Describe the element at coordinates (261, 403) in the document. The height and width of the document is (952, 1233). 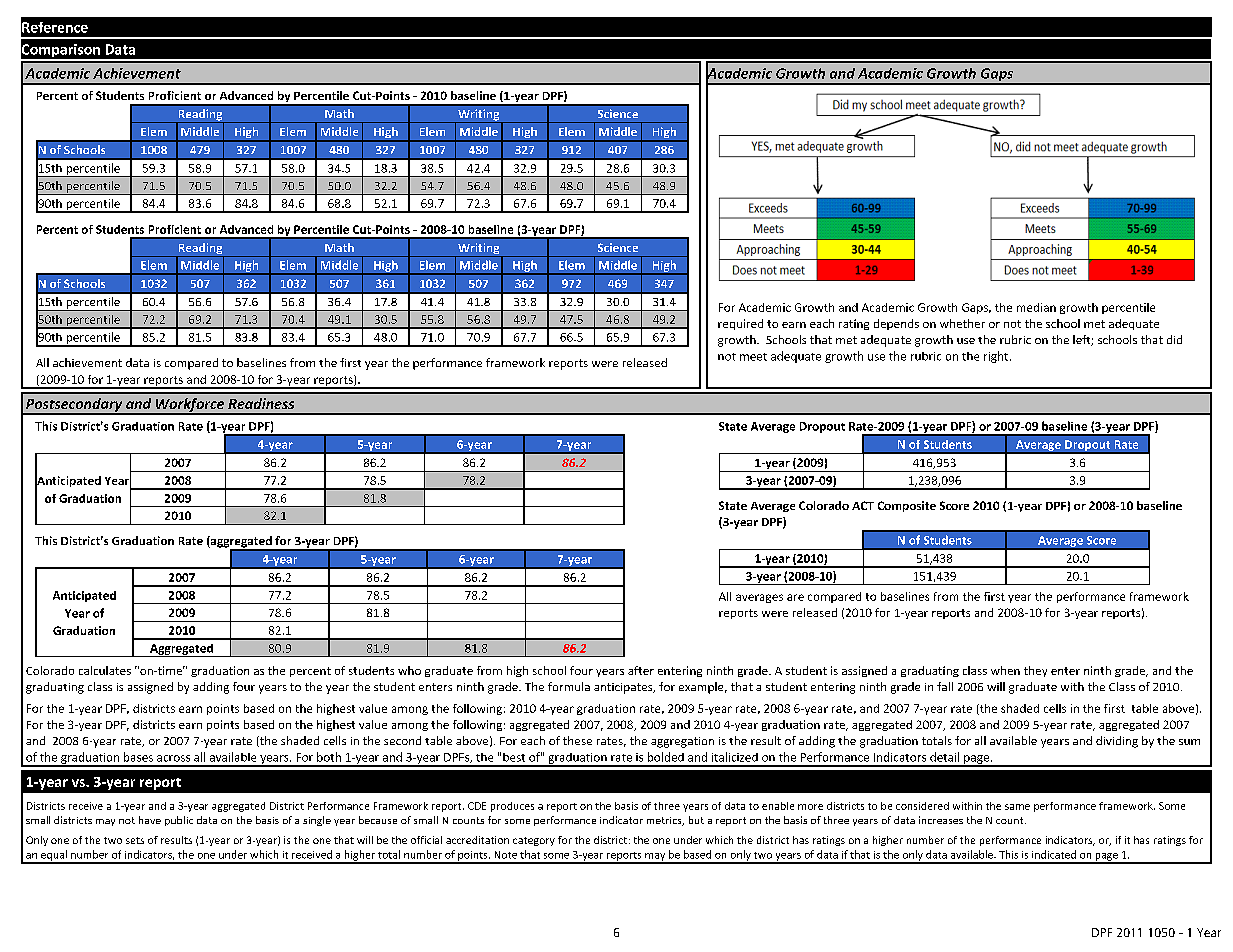
I see `Readiness` at that location.
